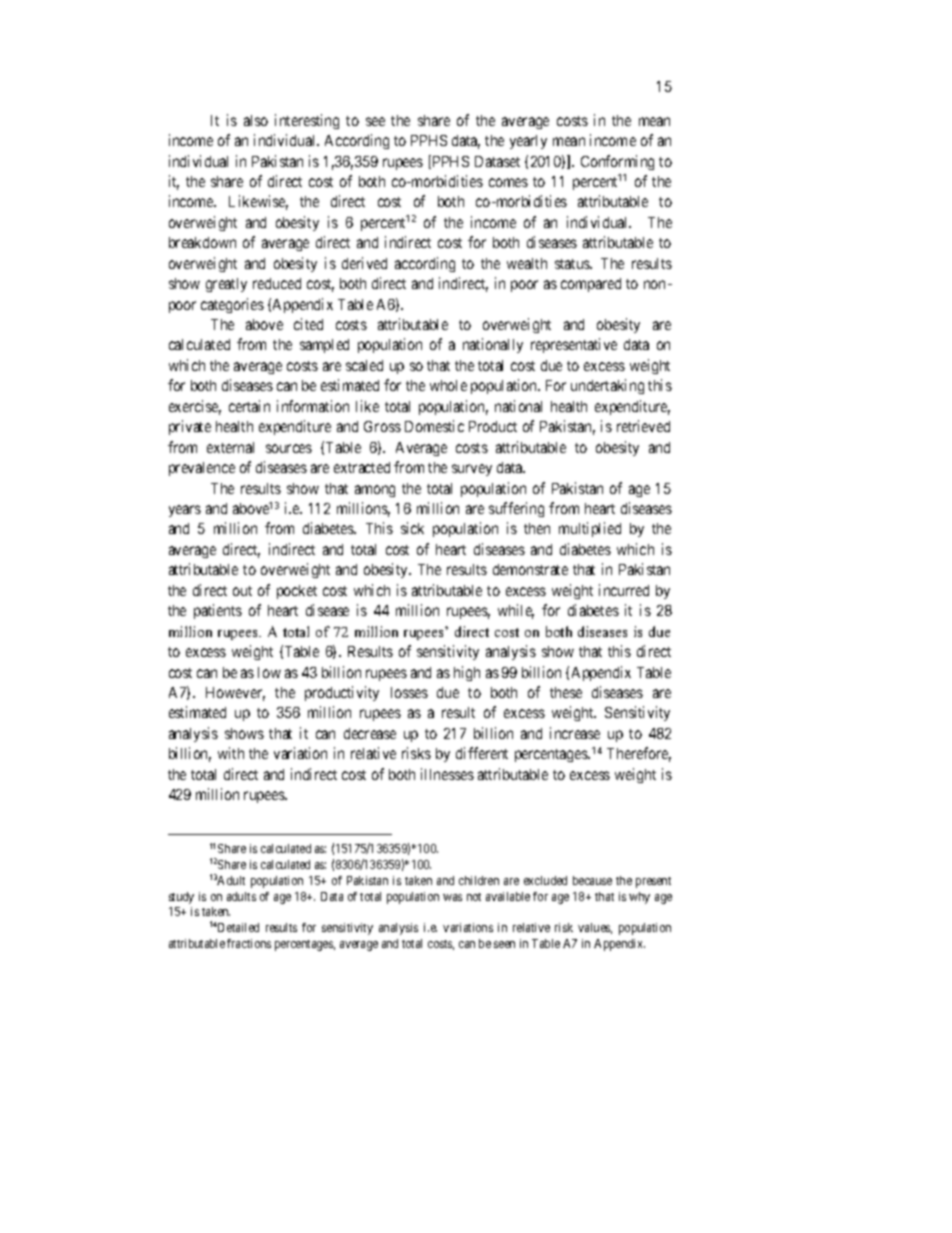 This page has height=1233, width=952. Describe the element at coordinates (591, 285) in the page. I see `compared` at that location.
